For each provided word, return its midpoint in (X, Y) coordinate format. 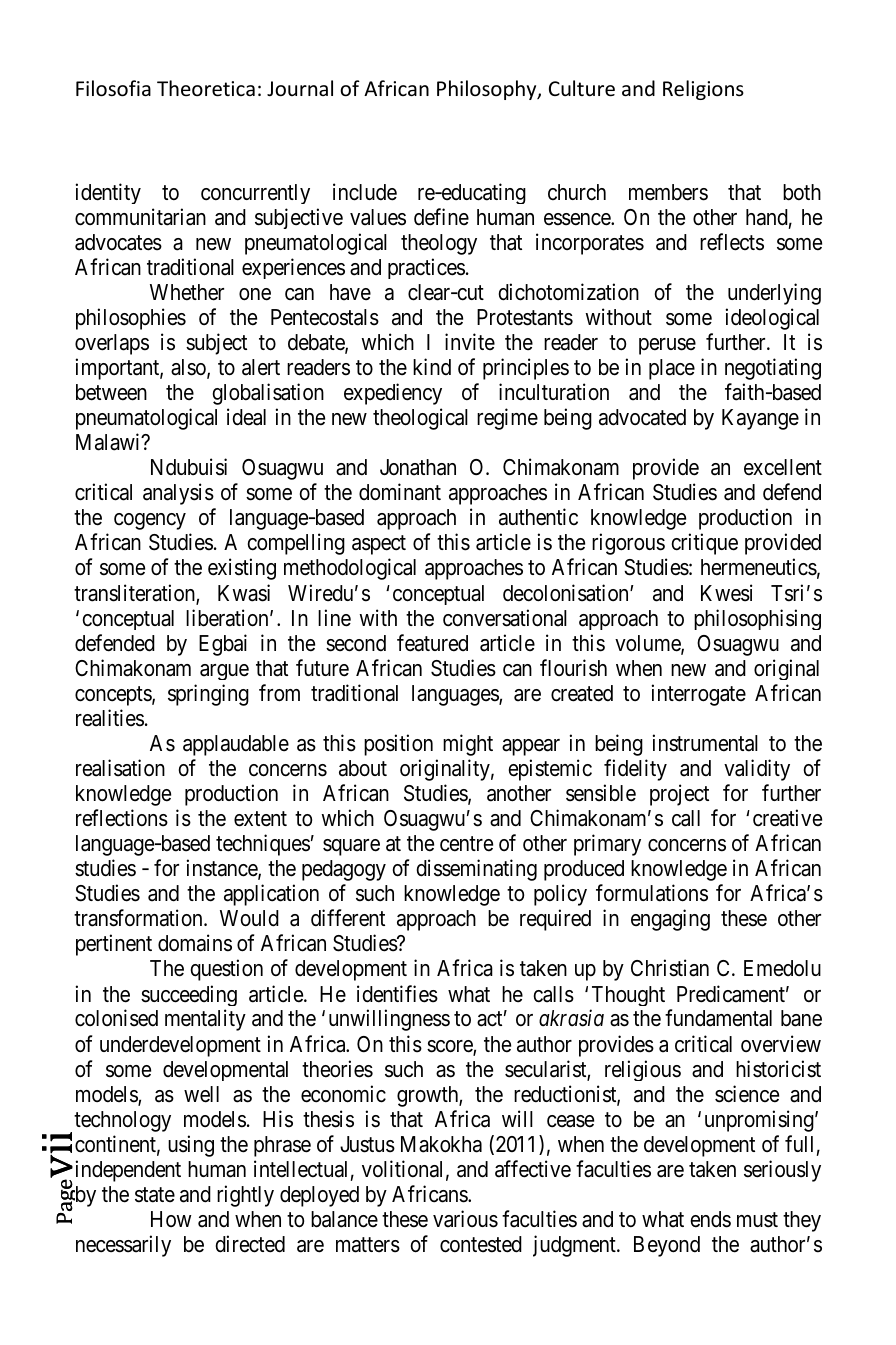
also (189, 368)
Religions (703, 90)
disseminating (476, 870)
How (171, 1219)
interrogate (699, 695)
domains (195, 943)
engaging (670, 920)
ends (710, 1219)
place (672, 369)
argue (224, 672)
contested (481, 1244)
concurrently (255, 194)
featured (432, 643)
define (441, 217)
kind (432, 367)
